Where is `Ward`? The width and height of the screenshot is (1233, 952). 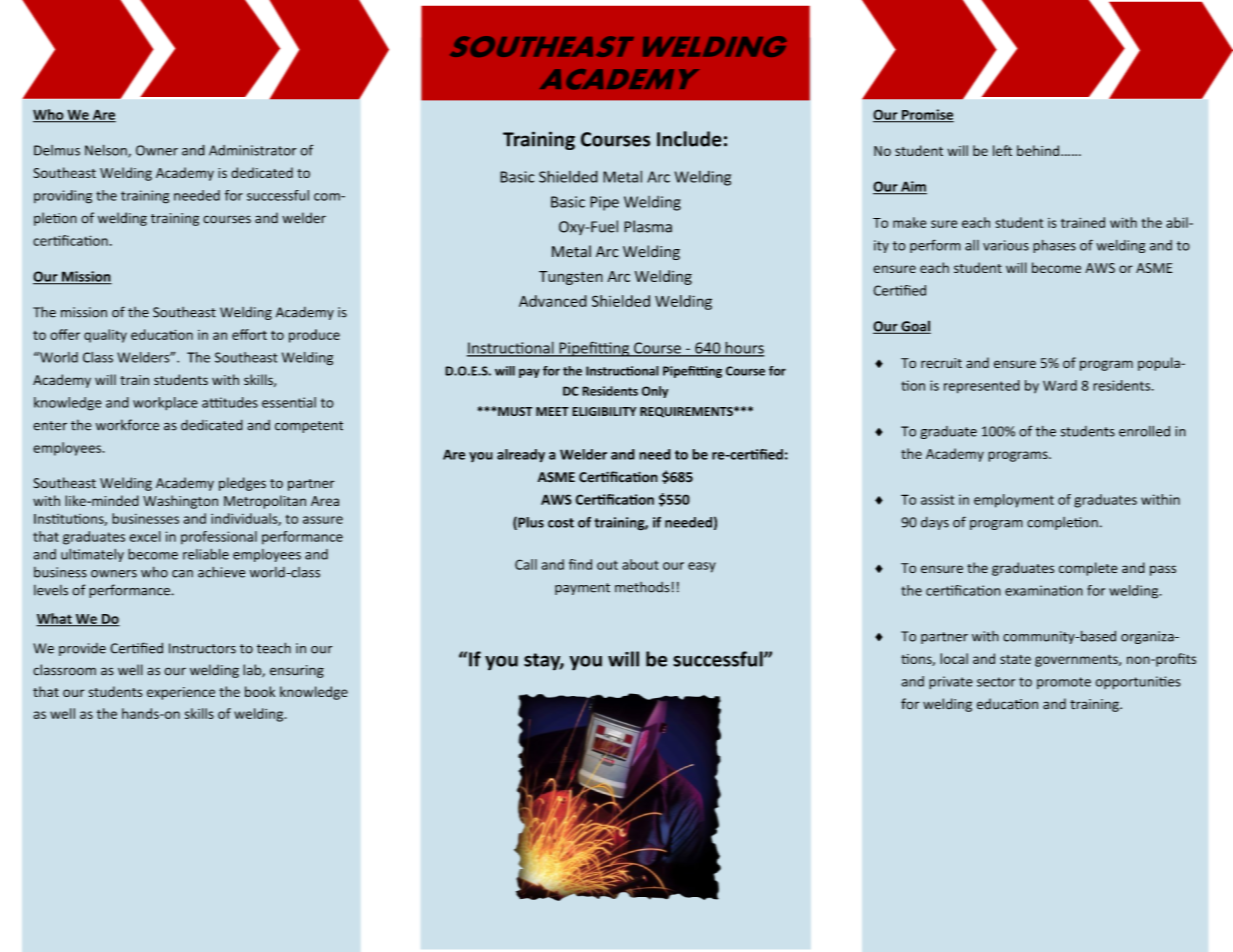
Ward is located at coordinates (1060, 385).
